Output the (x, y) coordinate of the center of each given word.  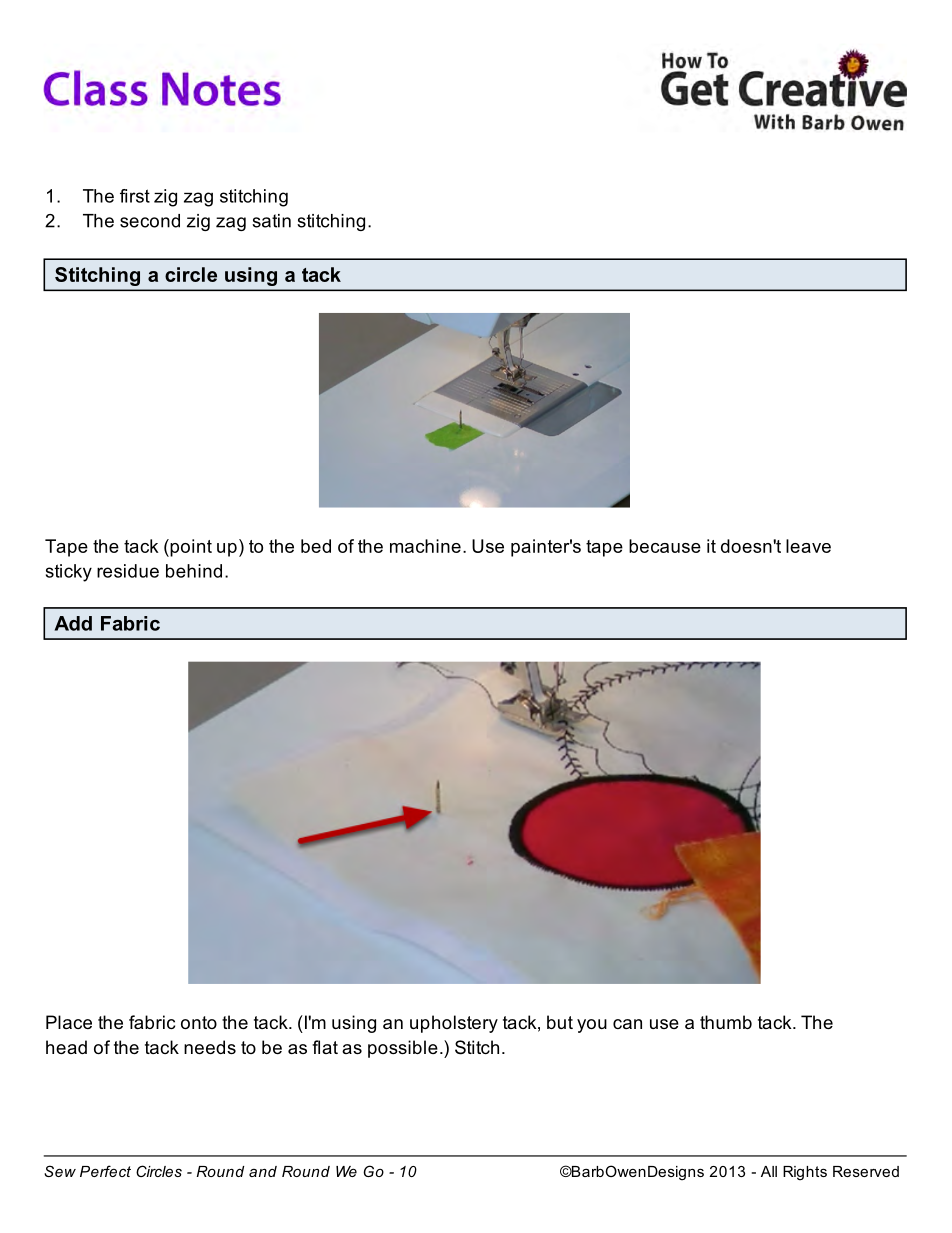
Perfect (105, 1171)
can (627, 1024)
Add (73, 623)
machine (425, 546)
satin (271, 221)
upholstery (454, 1024)
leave (808, 546)
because (665, 546)
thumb (726, 1022)
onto (199, 1022)
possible (403, 1049)
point (190, 548)
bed (316, 546)
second (150, 221)
